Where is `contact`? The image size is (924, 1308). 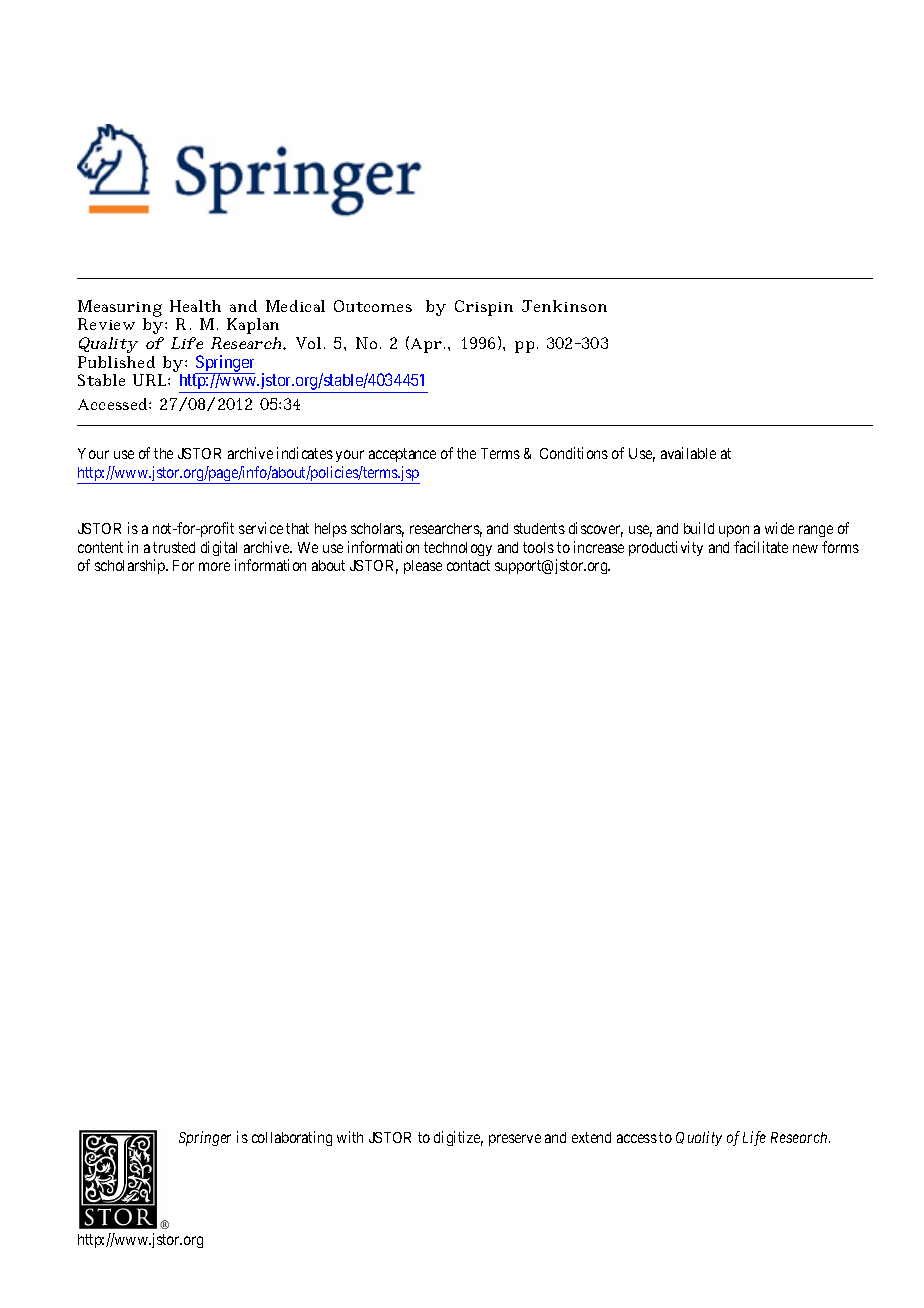
contact is located at coordinates (468, 565).
